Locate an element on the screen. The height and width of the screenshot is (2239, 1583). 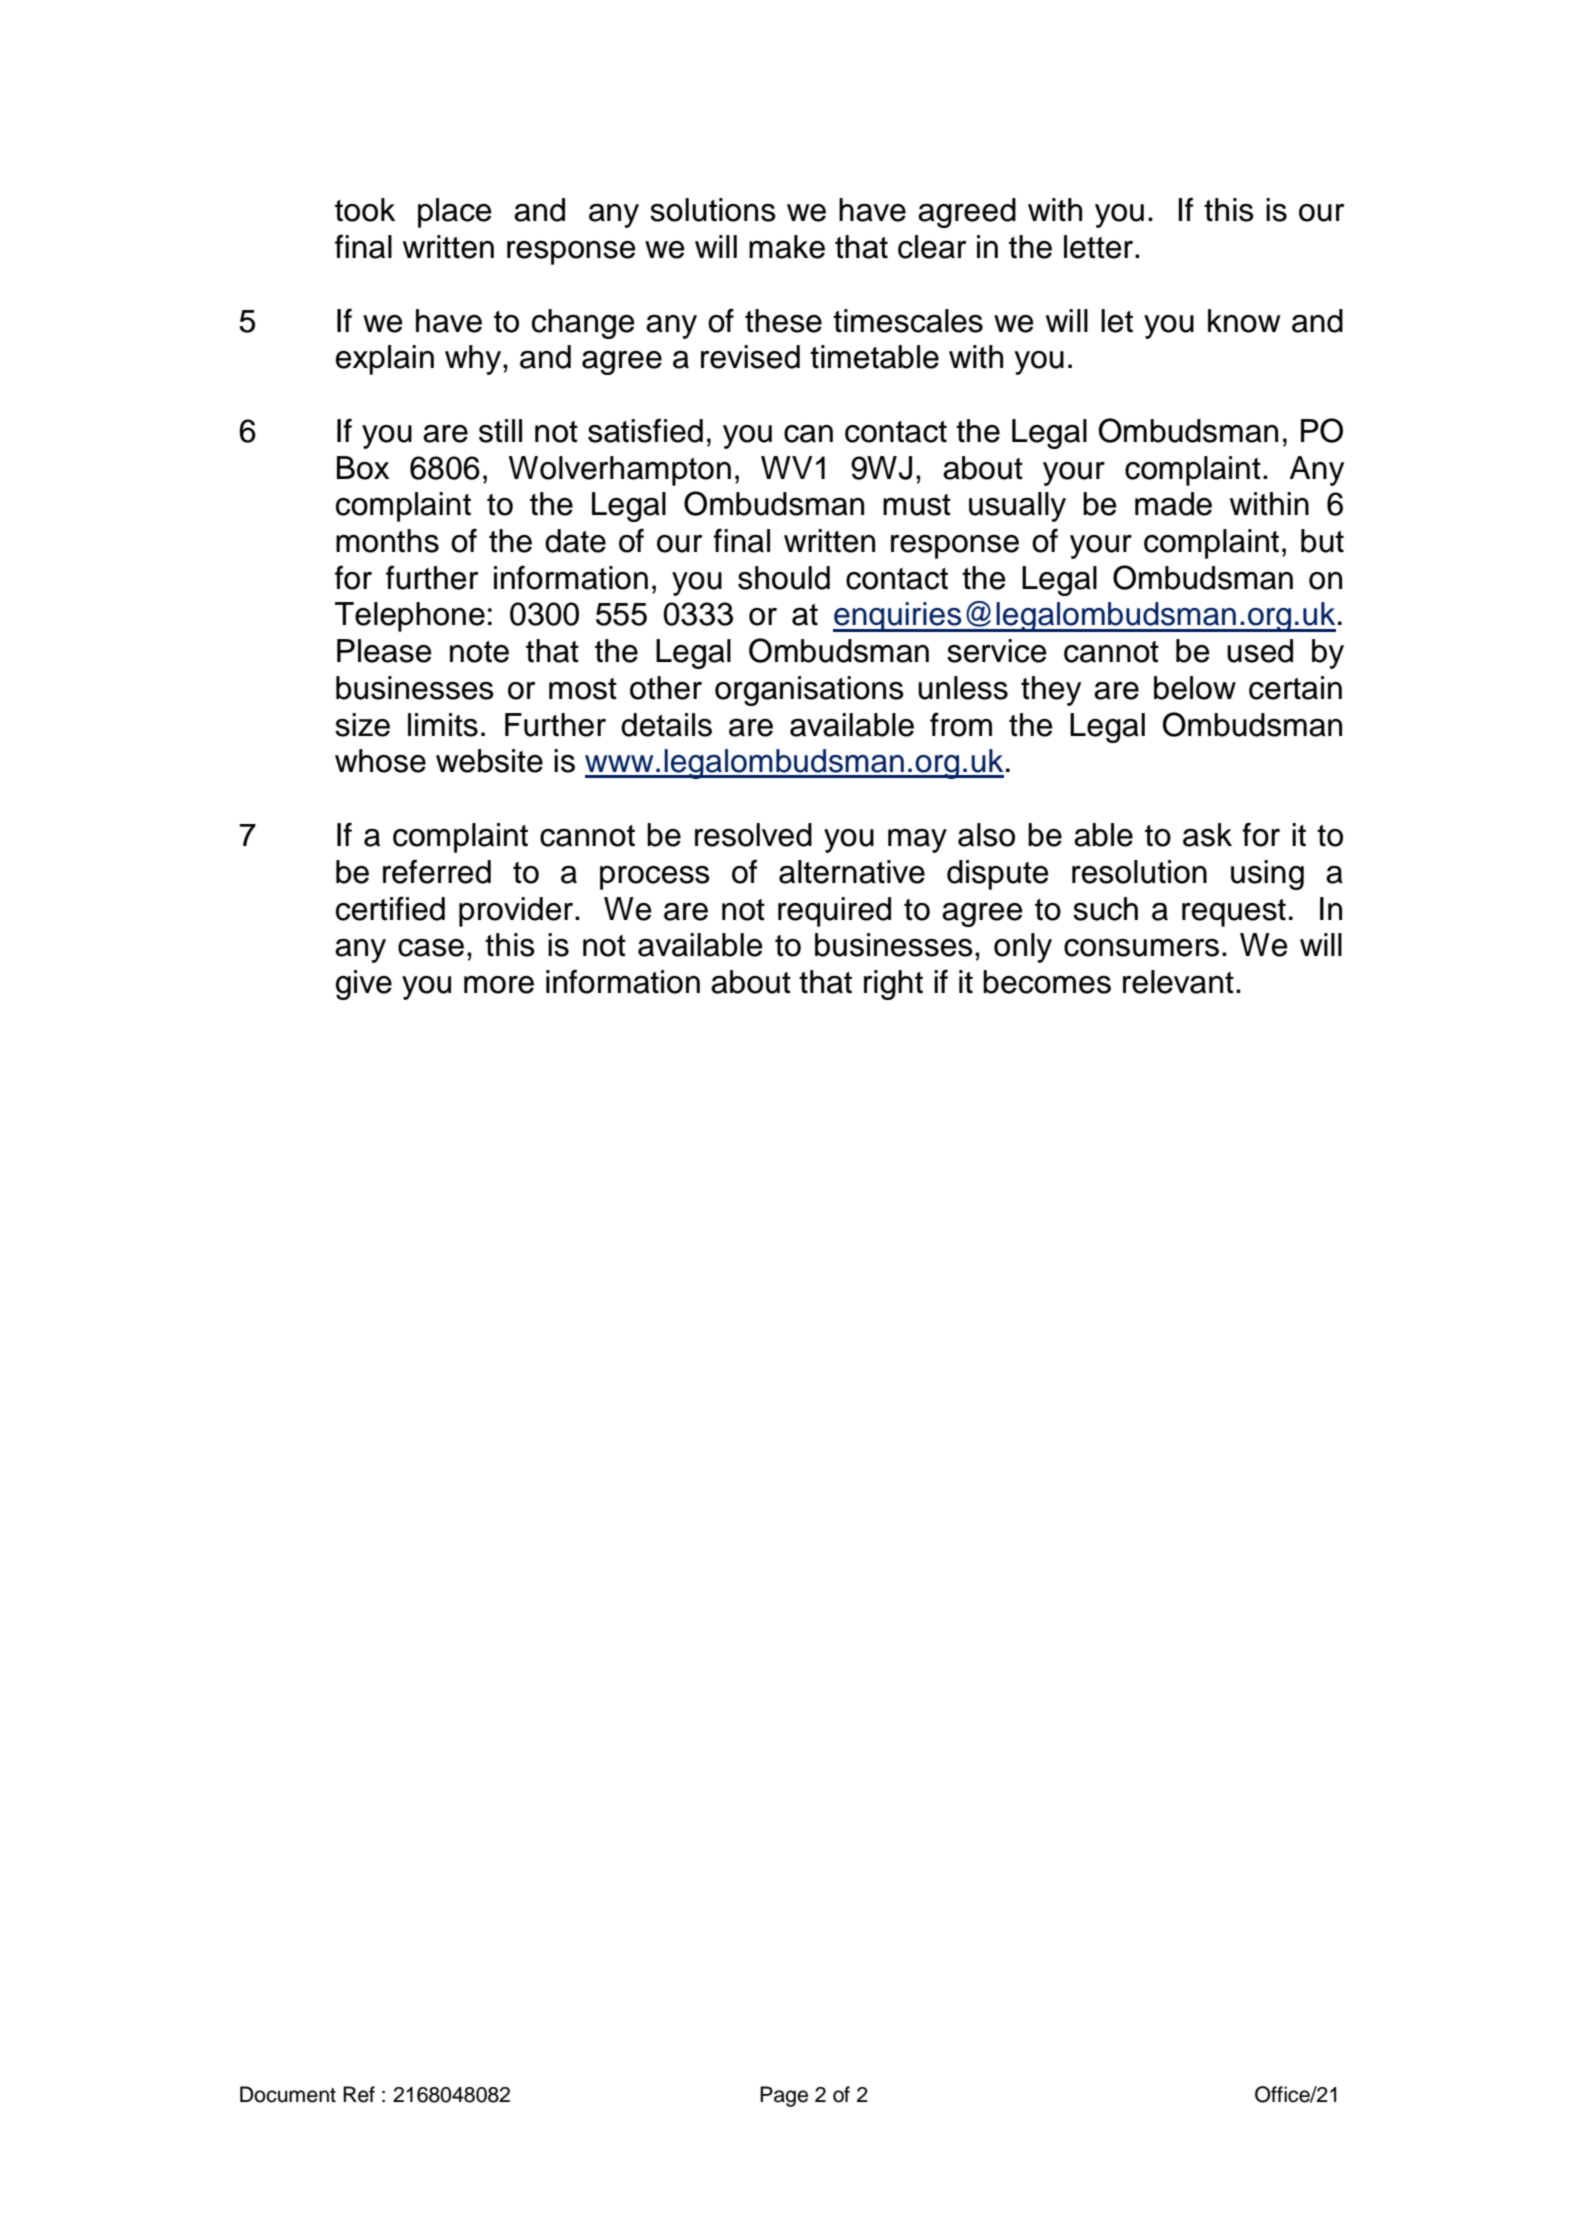
Document is located at coordinates (288, 2094).
